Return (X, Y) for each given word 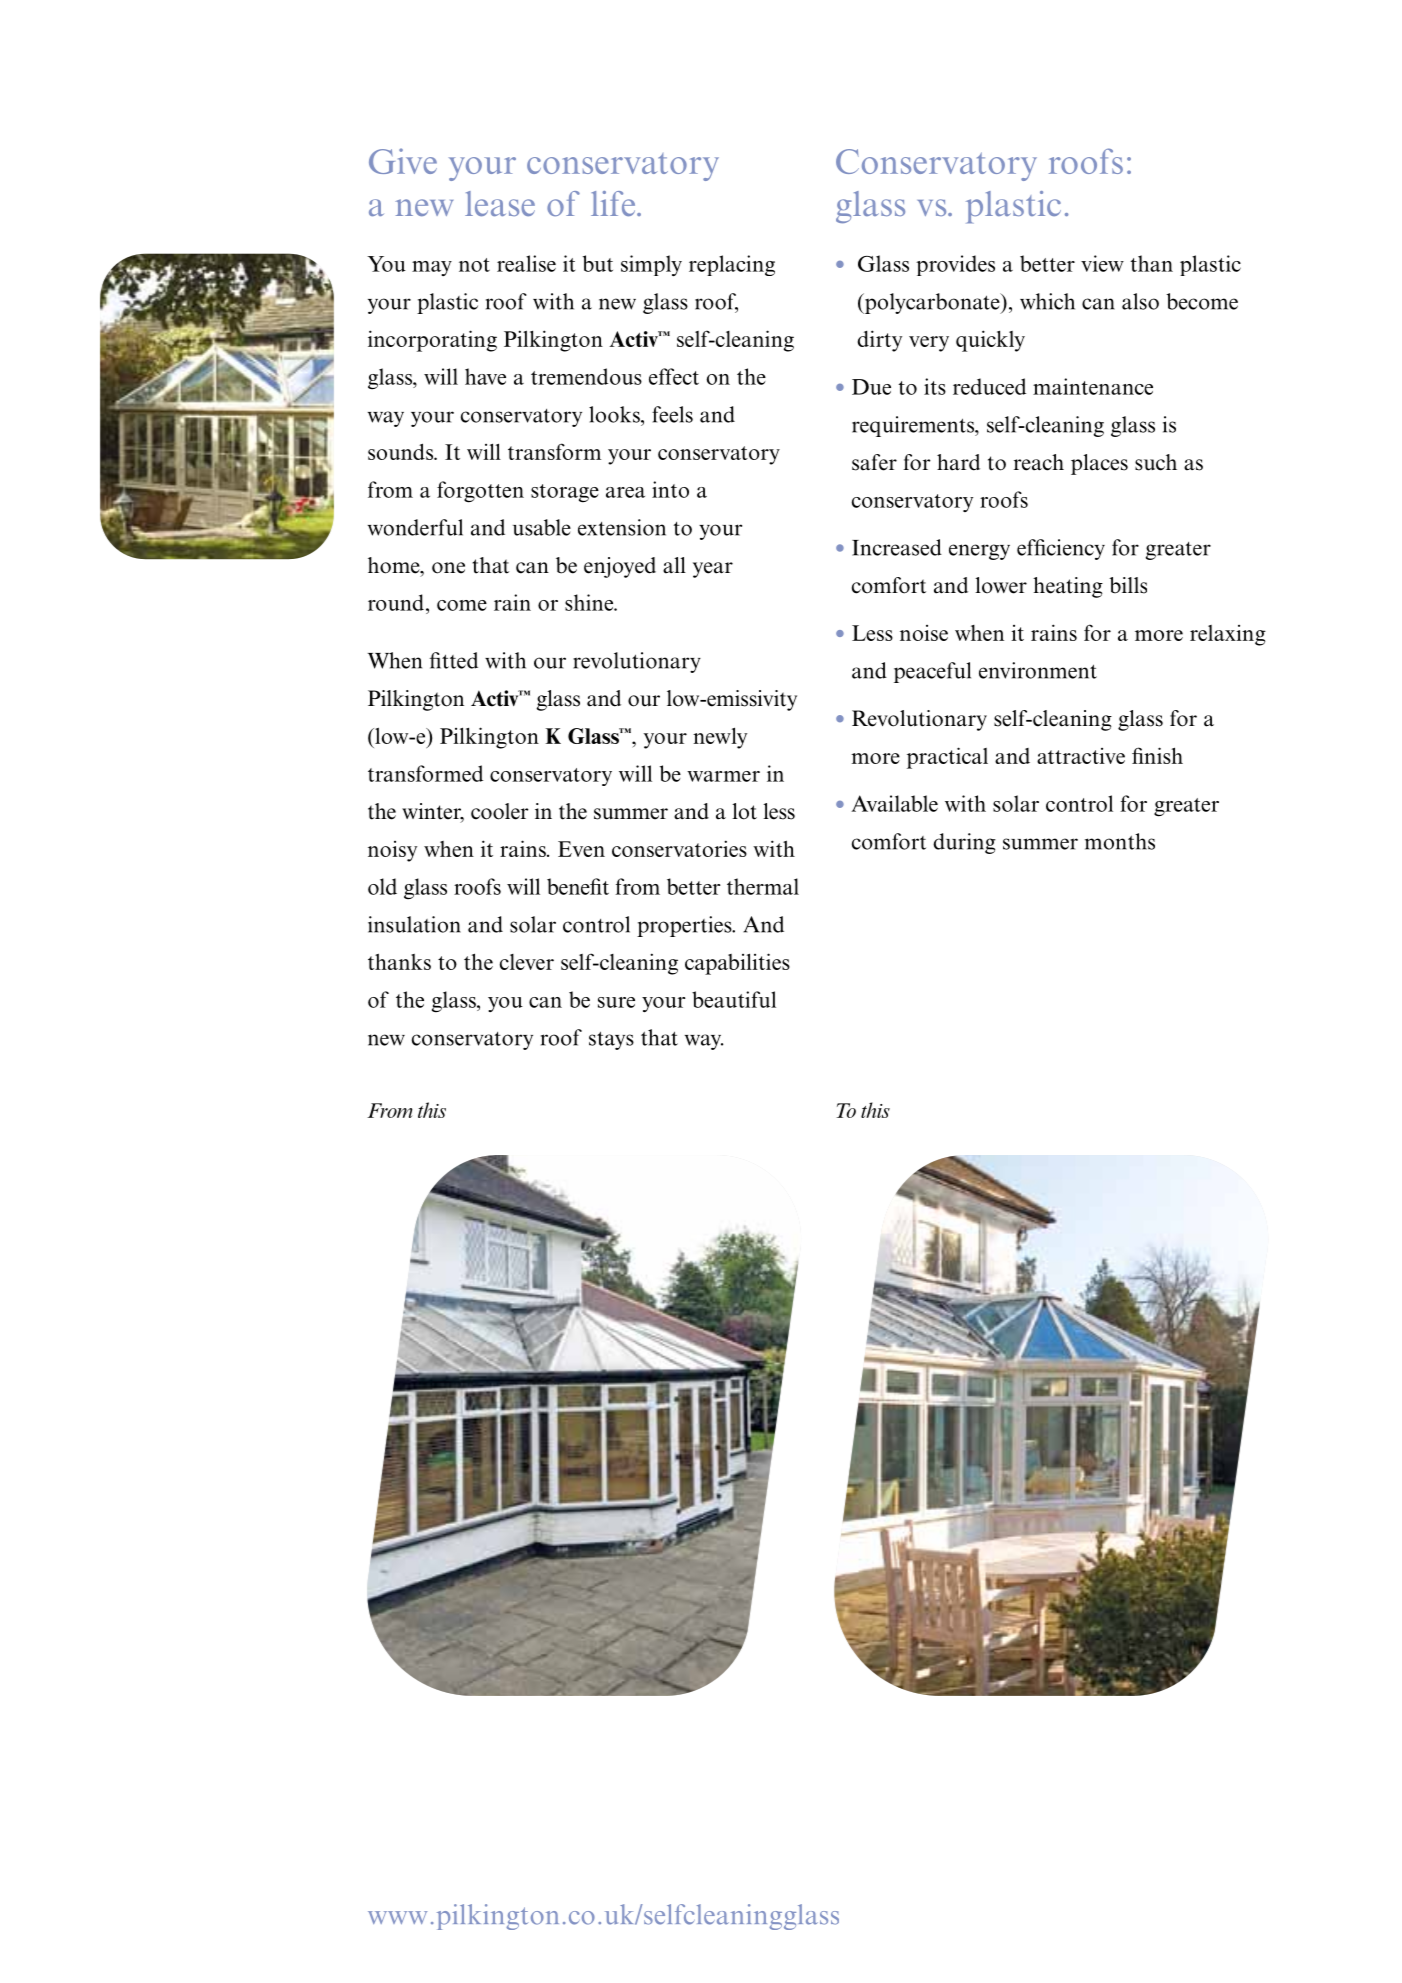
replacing (732, 265)
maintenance (1093, 386)
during (964, 843)
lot (744, 811)
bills (1128, 585)
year (713, 570)
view (1102, 263)
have (485, 376)
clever (527, 962)
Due (871, 387)
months (1120, 841)
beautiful (734, 999)
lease (500, 203)
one (448, 568)
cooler (500, 811)
